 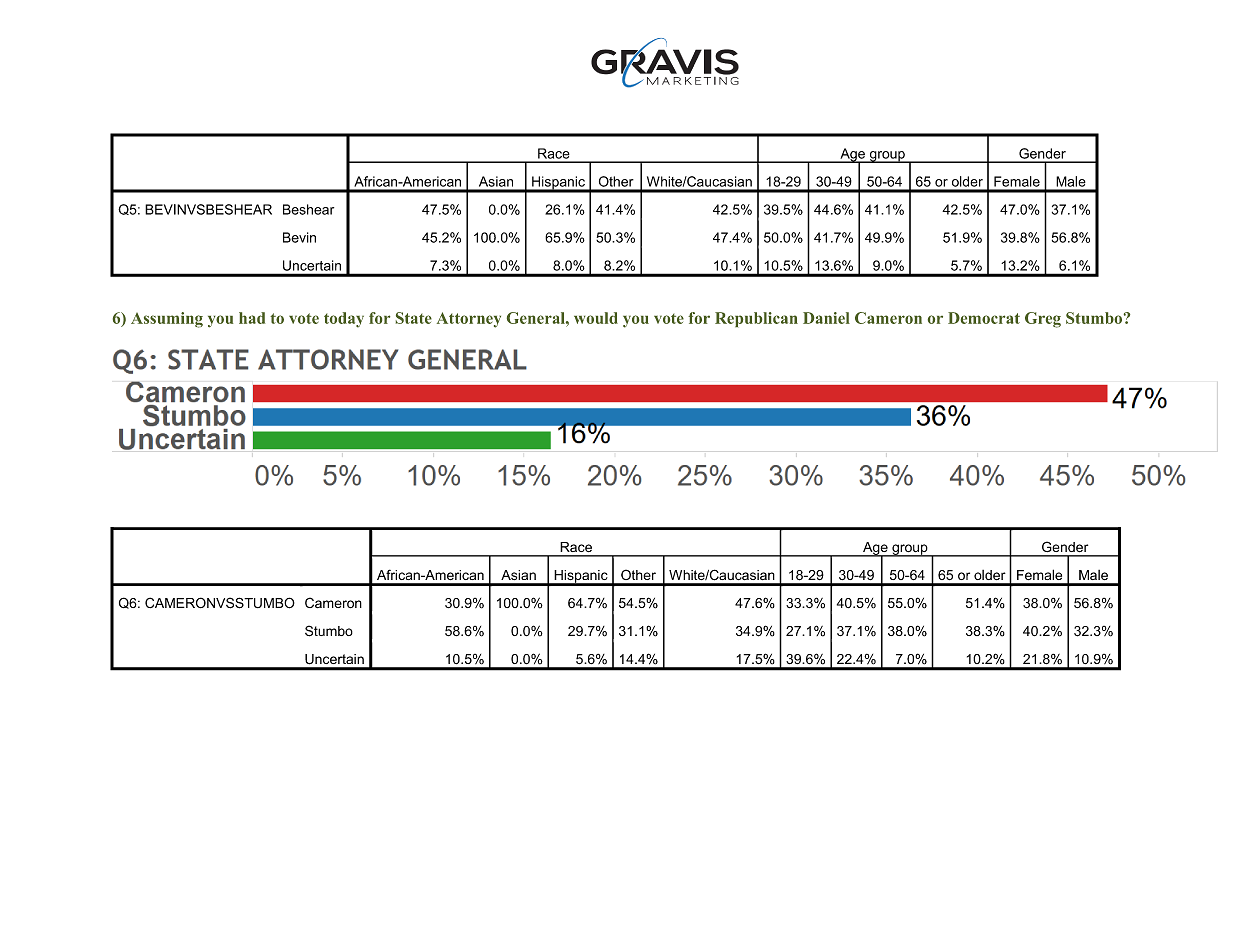 What do you see at coordinates (252, 318) in the screenshot?
I see `had` at bounding box center [252, 318].
